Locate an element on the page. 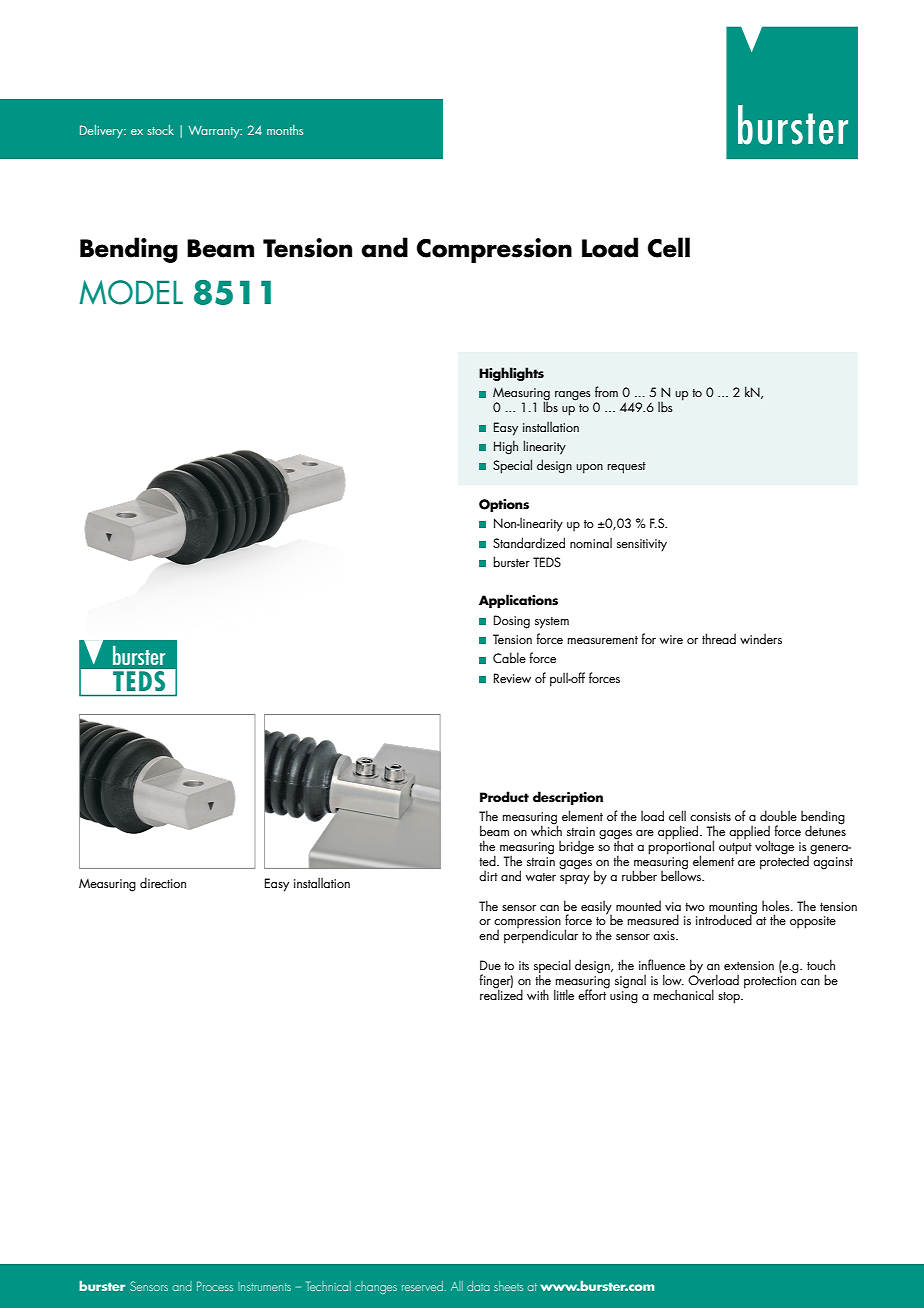 The width and height of the page is (924, 1308). Warranty is located at coordinates (215, 132).
